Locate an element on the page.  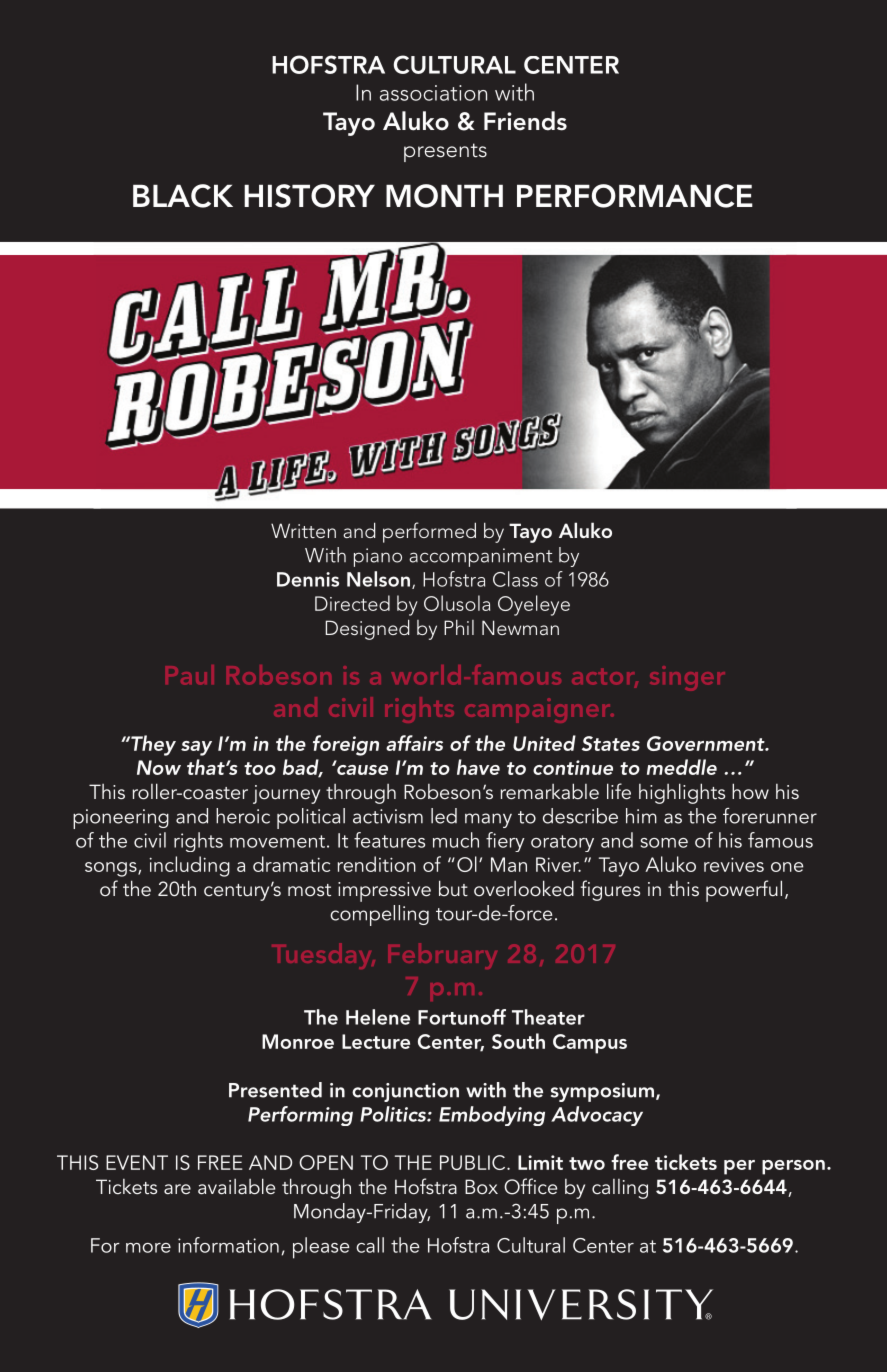
PERFORMANCE is located at coordinates (635, 196).
